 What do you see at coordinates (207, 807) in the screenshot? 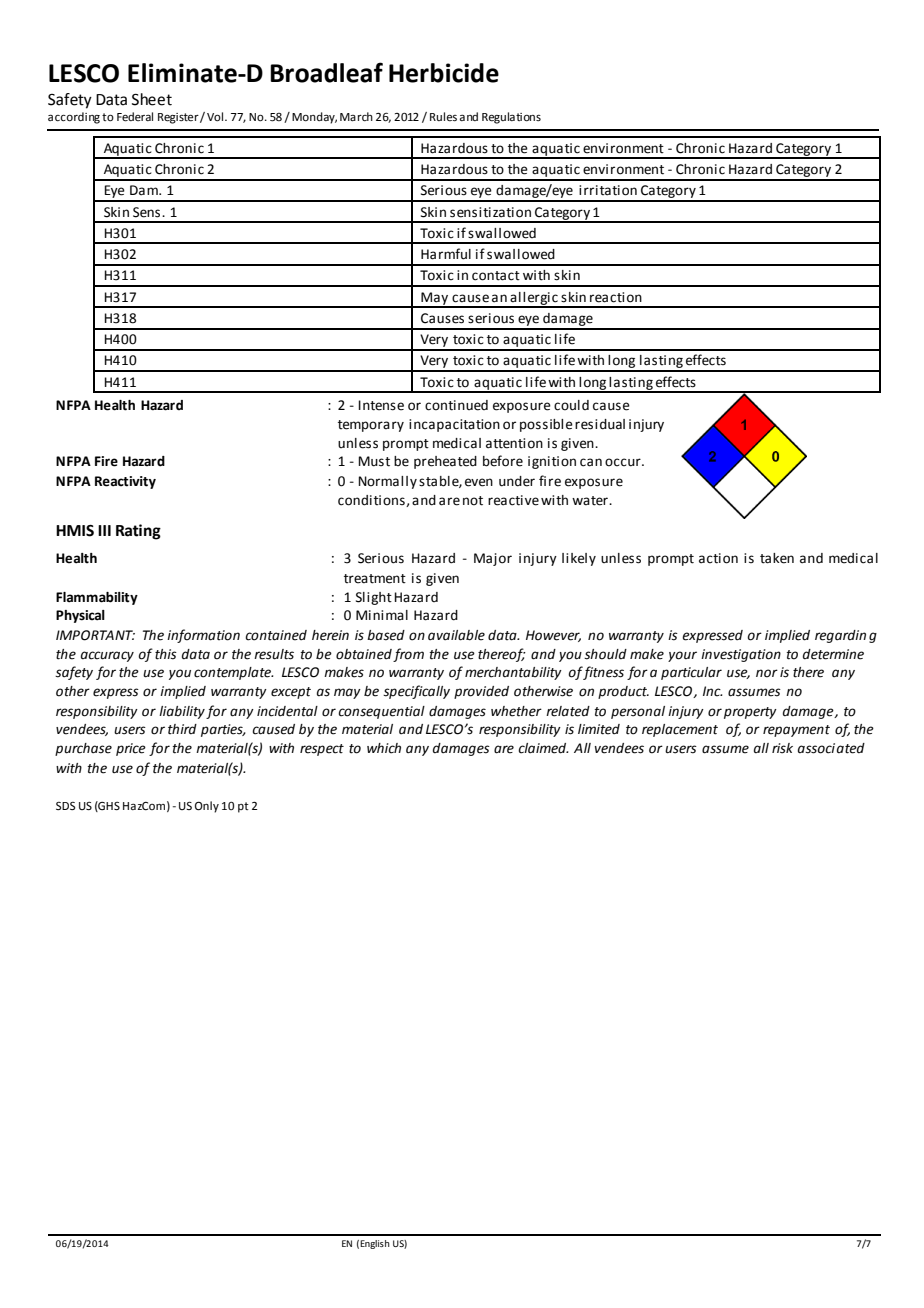
I see `Only` at bounding box center [207, 807].
